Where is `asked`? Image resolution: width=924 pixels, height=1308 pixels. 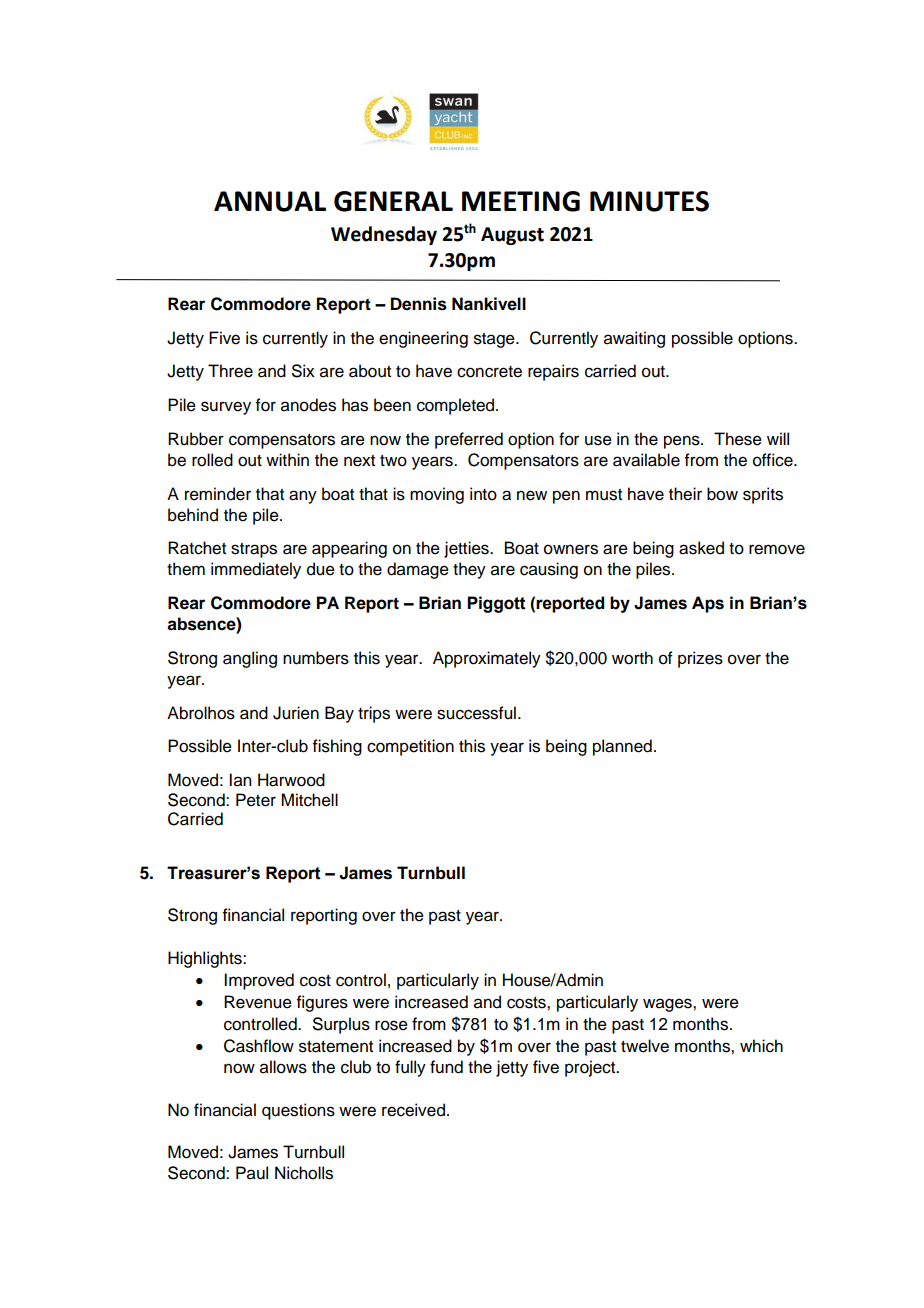 asked is located at coordinates (701, 548).
